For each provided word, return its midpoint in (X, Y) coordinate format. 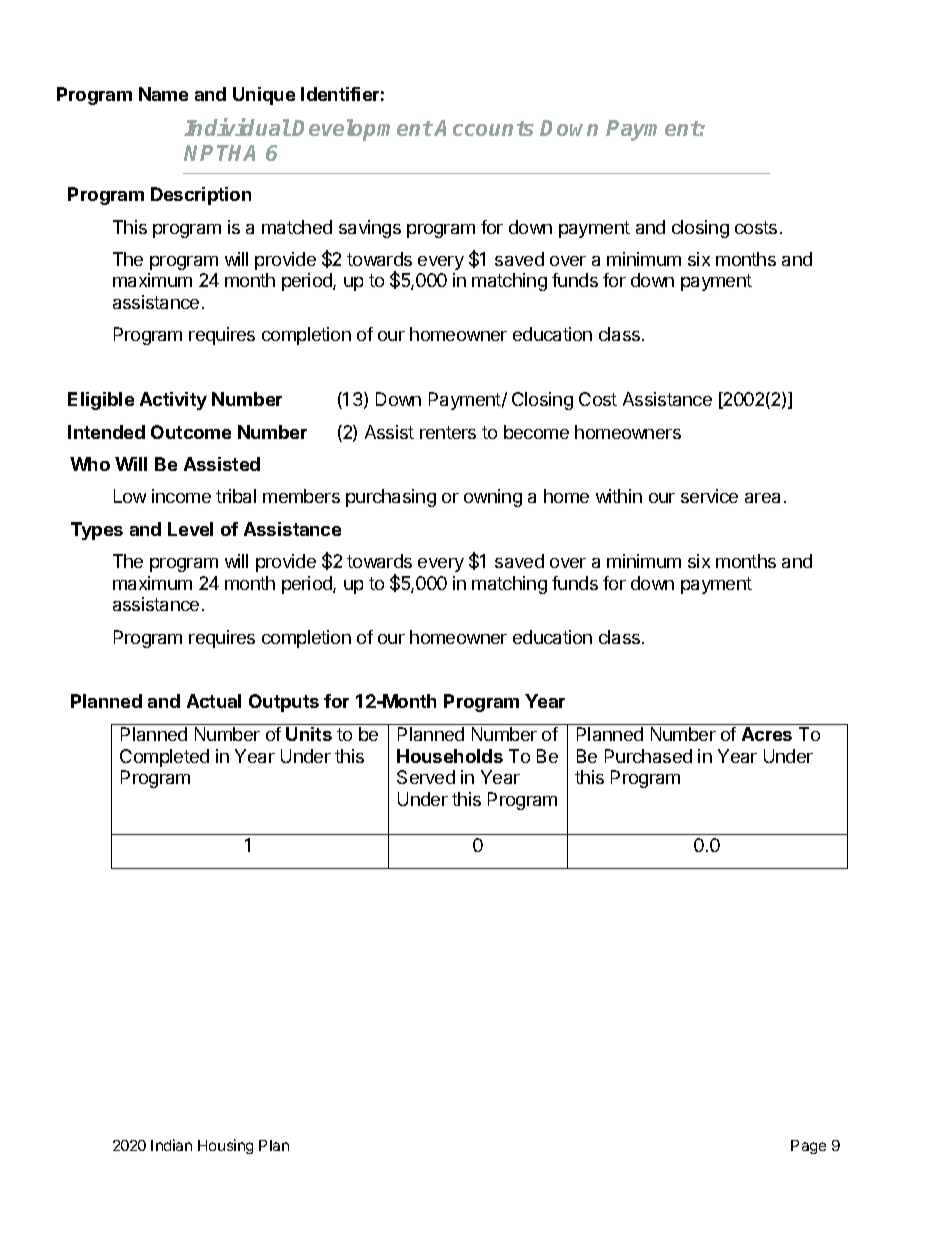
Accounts (484, 128)
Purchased (648, 756)
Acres (767, 734)
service (709, 496)
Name (163, 94)
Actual (214, 701)
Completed (164, 758)
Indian (171, 1145)
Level (190, 529)
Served (426, 777)
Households (450, 756)
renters (448, 432)
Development (362, 130)
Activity (173, 401)
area (762, 498)
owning (493, 498)
